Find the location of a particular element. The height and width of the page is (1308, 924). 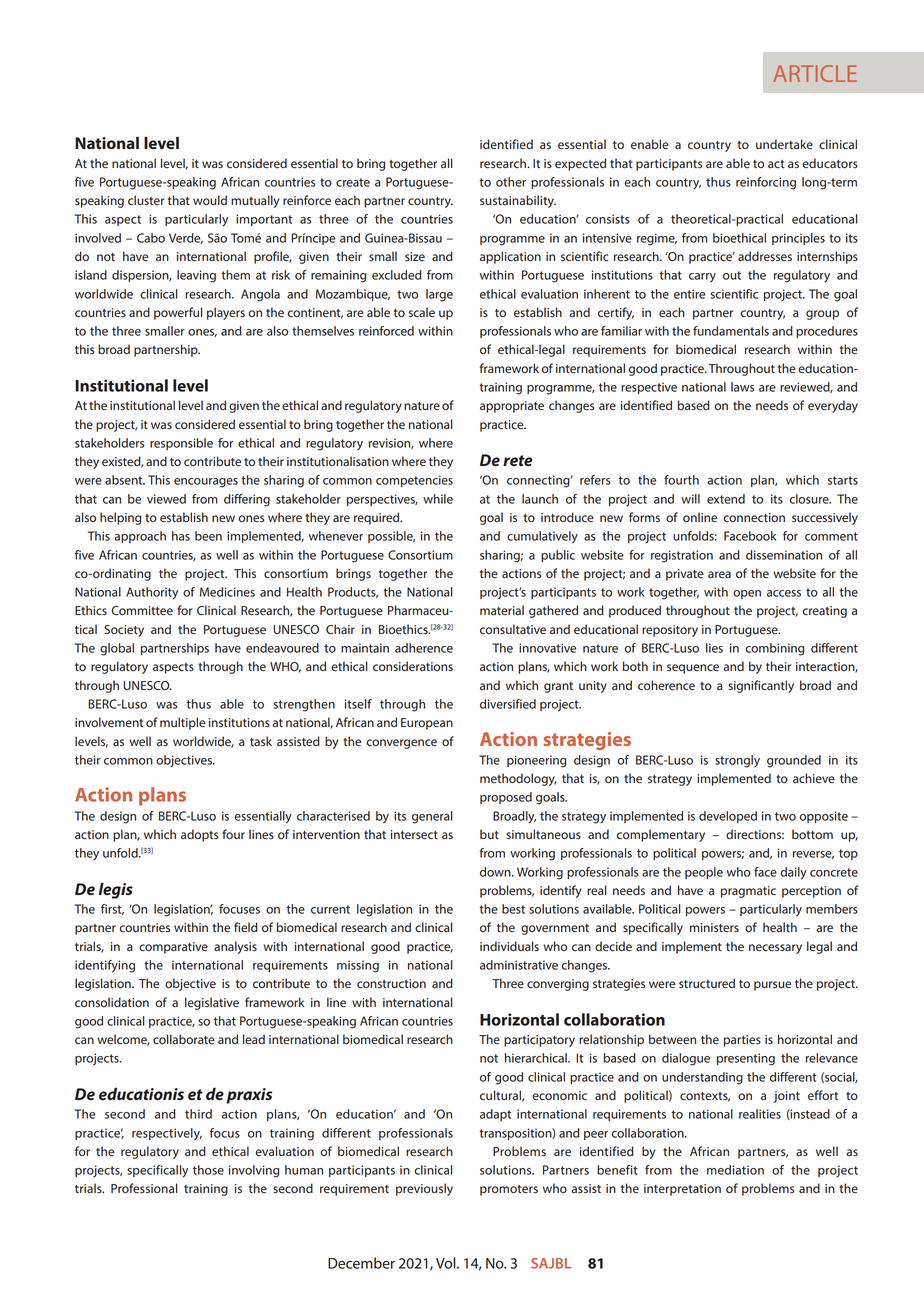

appropriate is located at coordinates (512, 407).
